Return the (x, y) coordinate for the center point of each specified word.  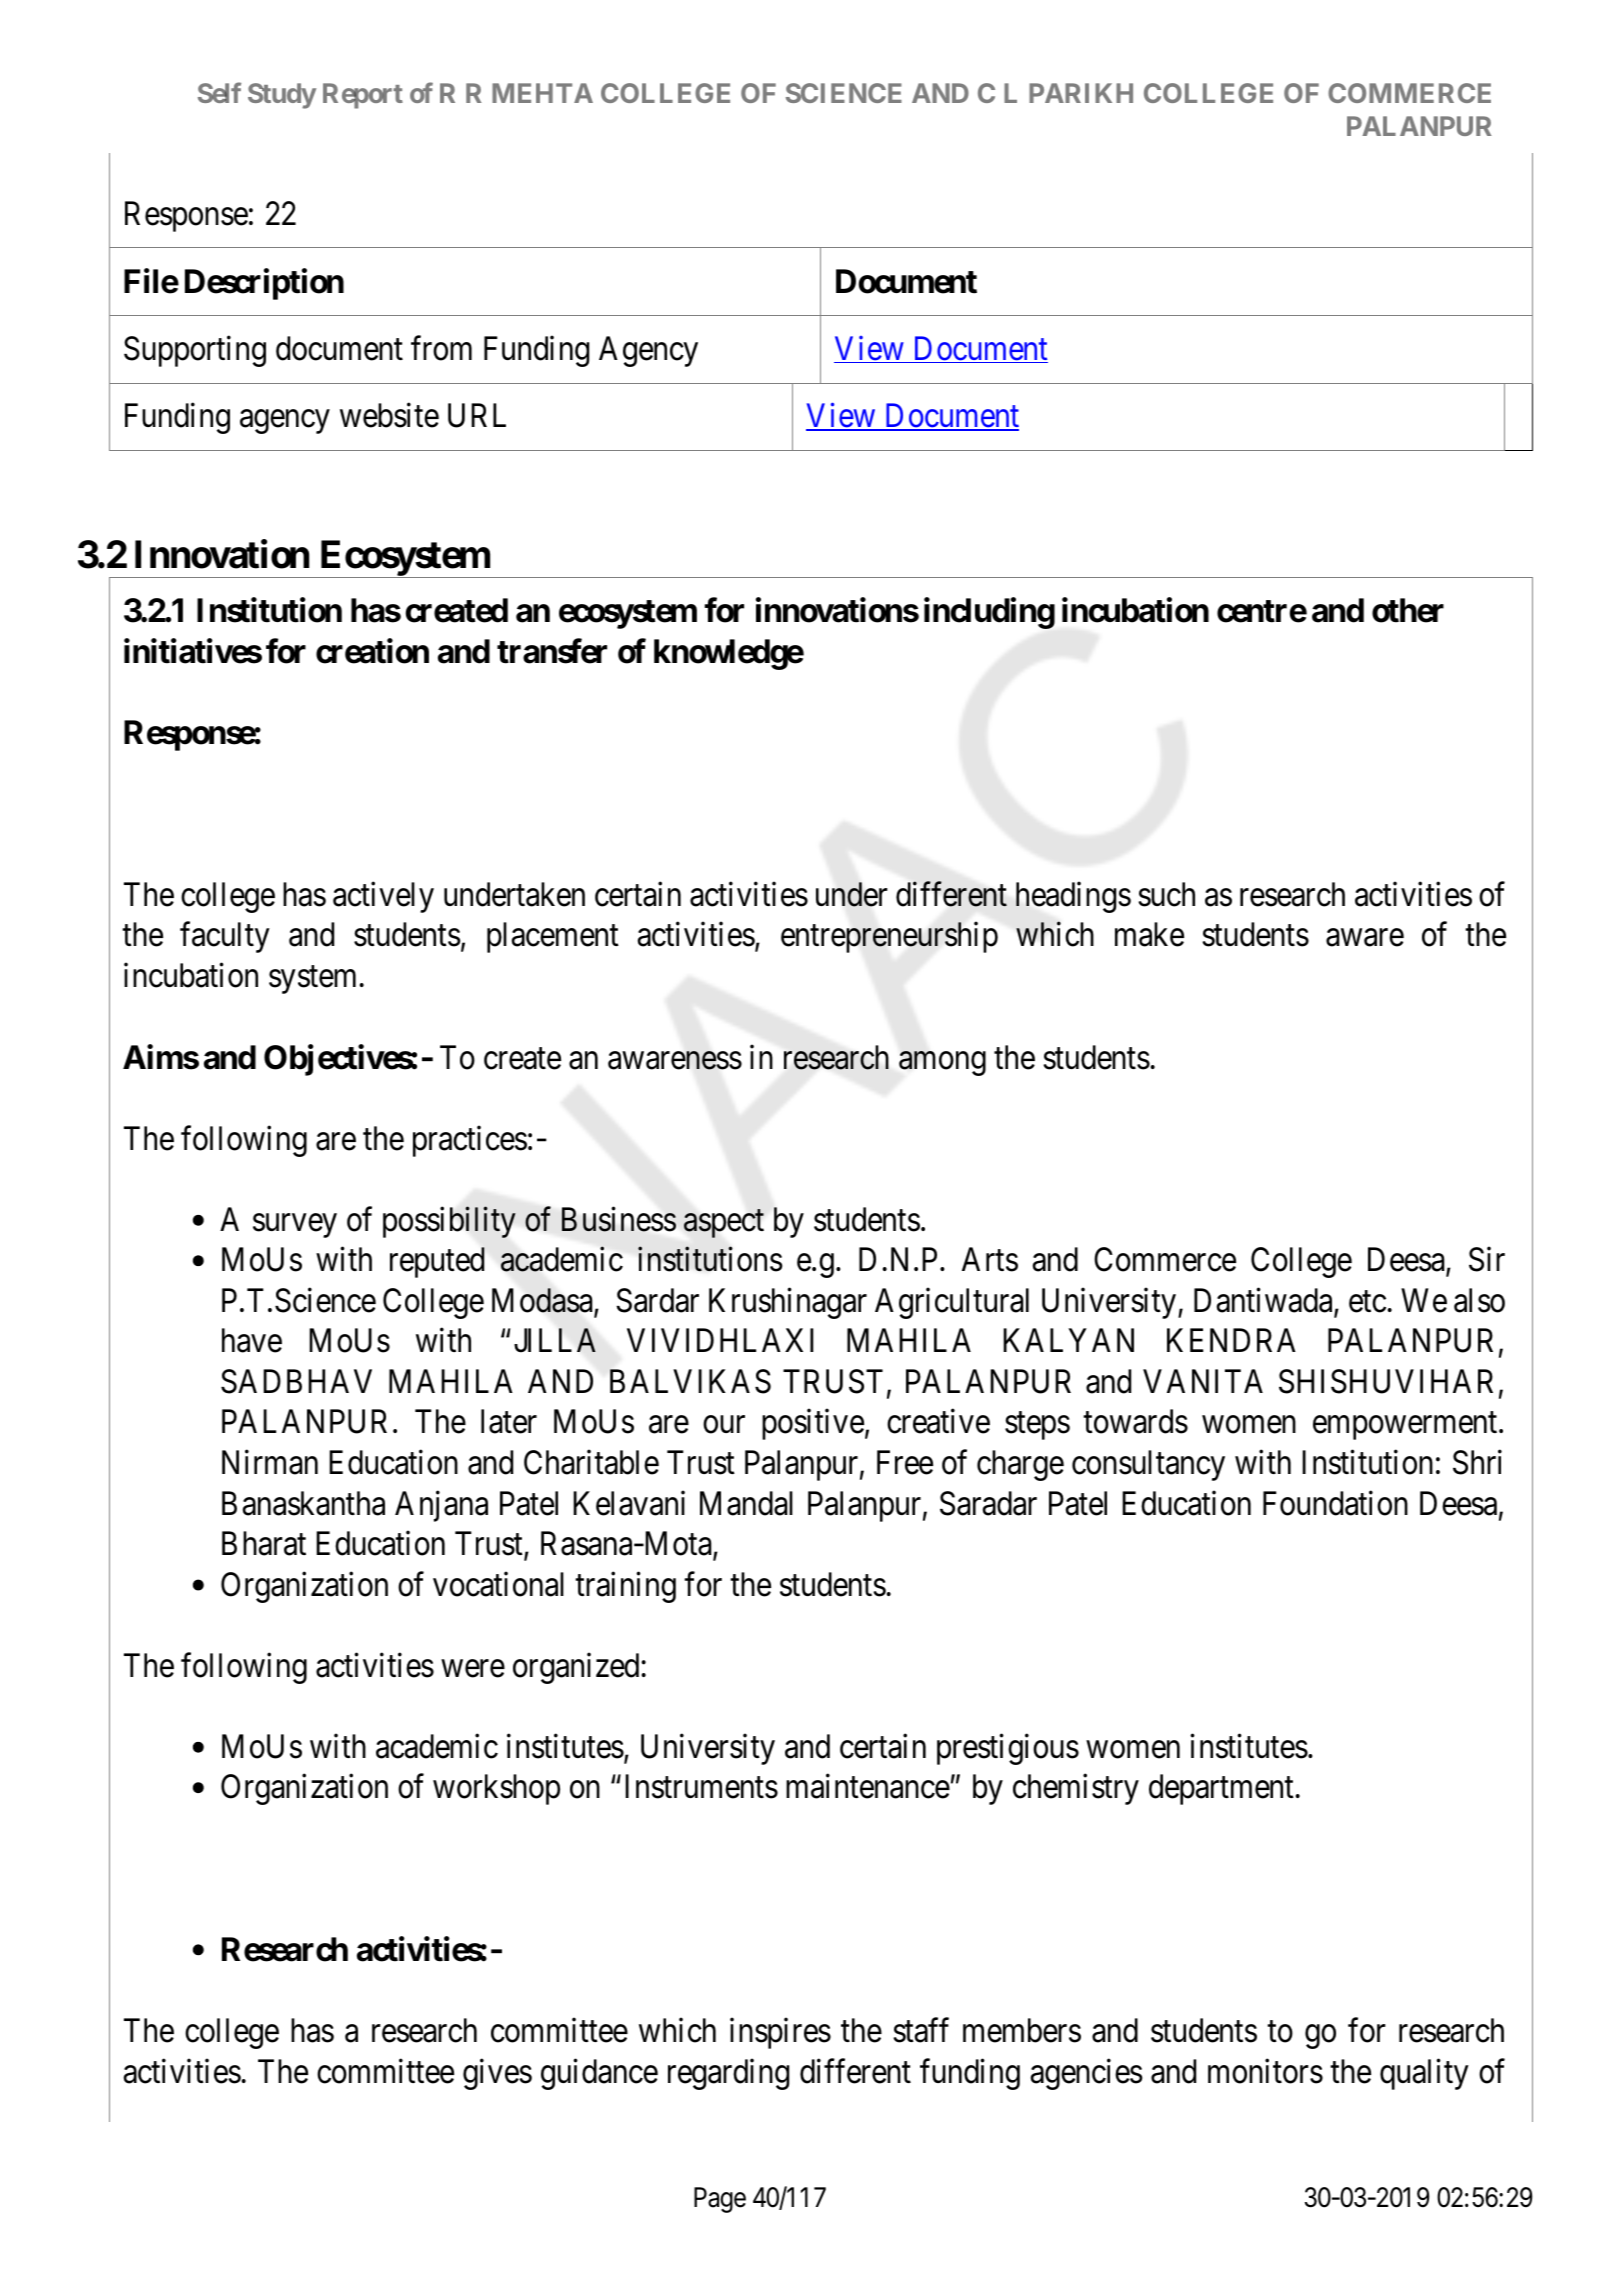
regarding (728, 2074)
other (1408, 610)
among (942, 1064)
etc (1367, 1302)
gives (497, 2074)
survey (295, 1226)
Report (363, 96)
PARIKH (1081, 93)
